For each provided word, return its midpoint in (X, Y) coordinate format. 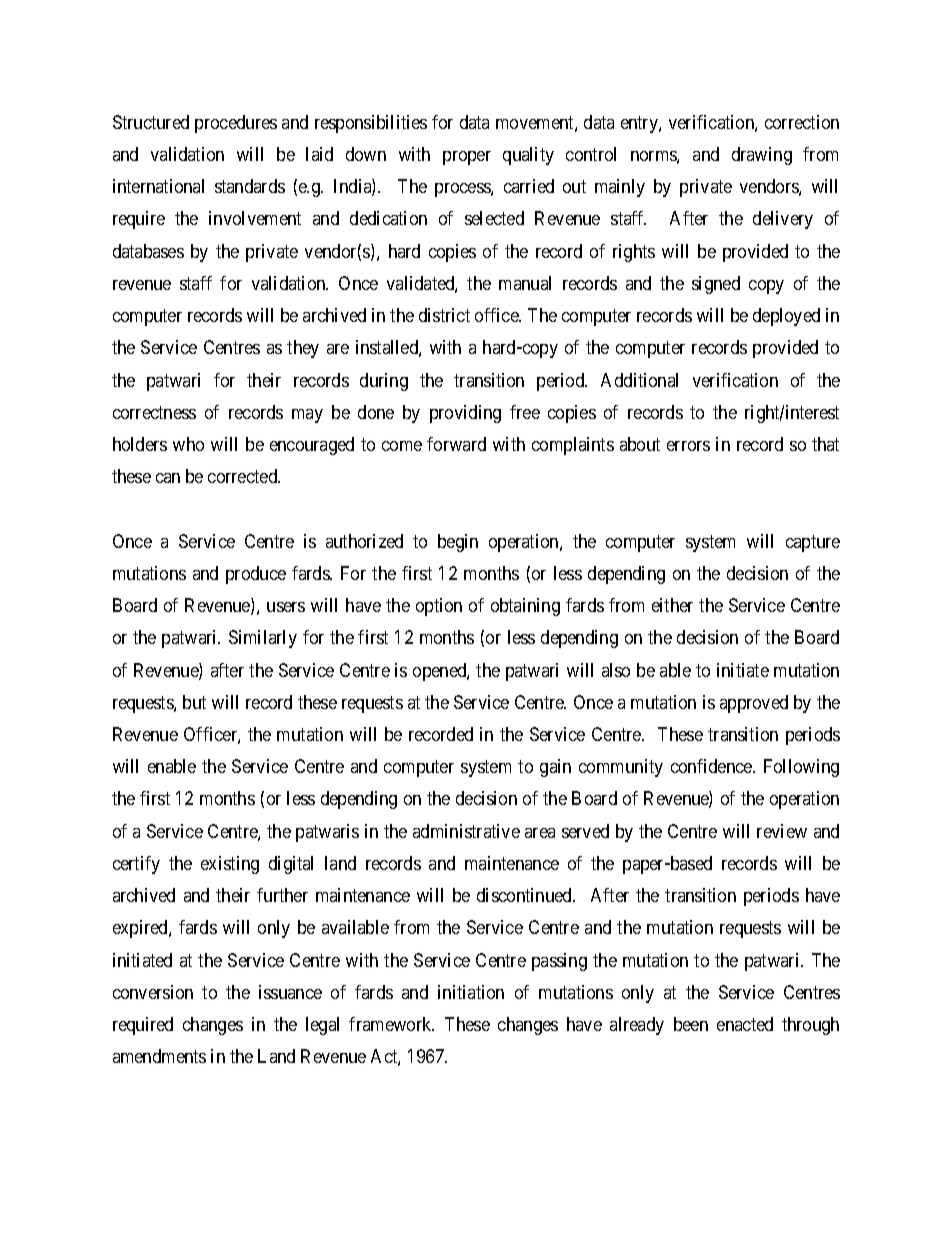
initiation (471, 992)
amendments (159, 1056)
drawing (762, 156)
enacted (745, 1024)
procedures (236, 124)
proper (467, 158)
